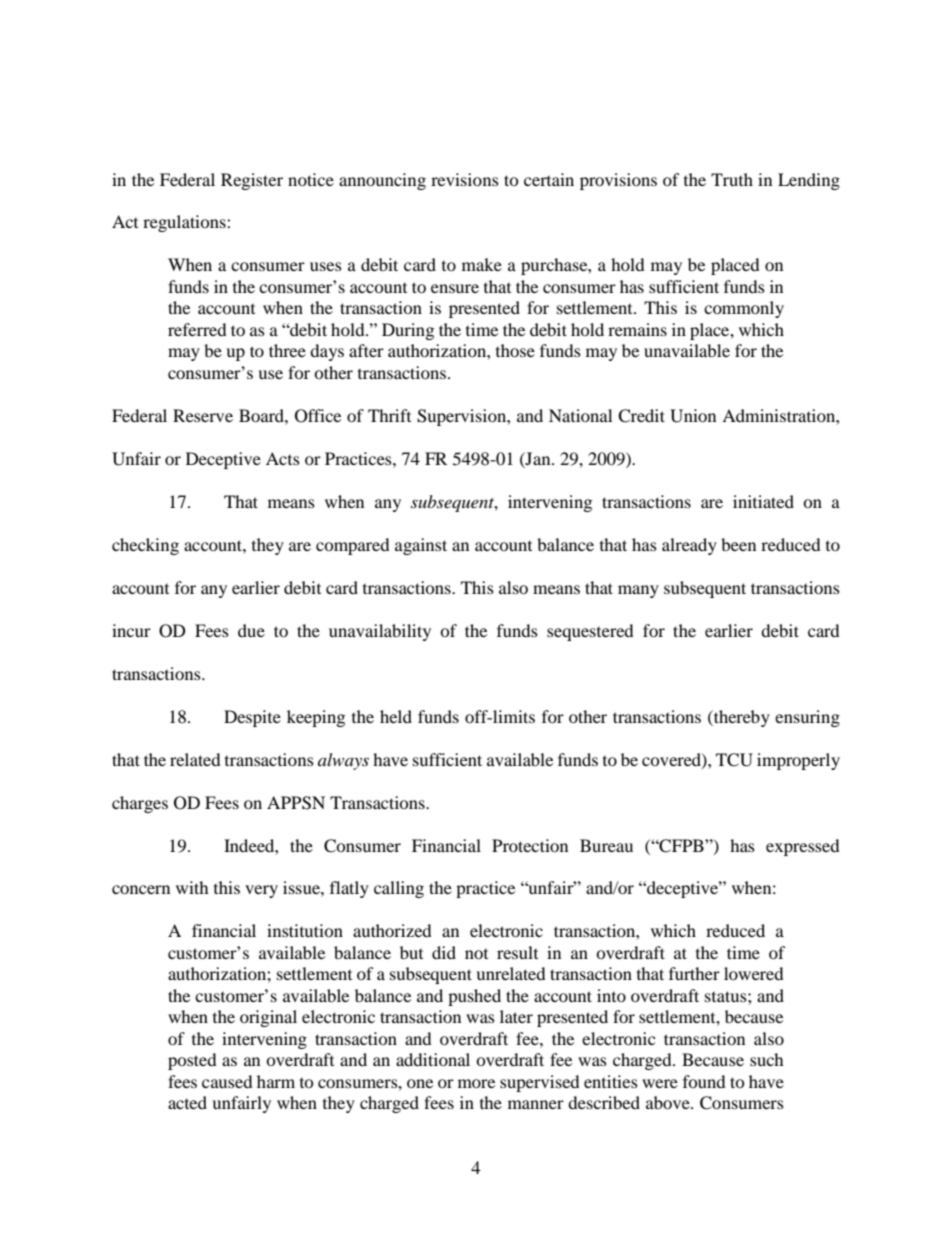 Image resolution: width=952 pixels, height=1233 pixels. I want to click on Truth, so click(732, 179).
